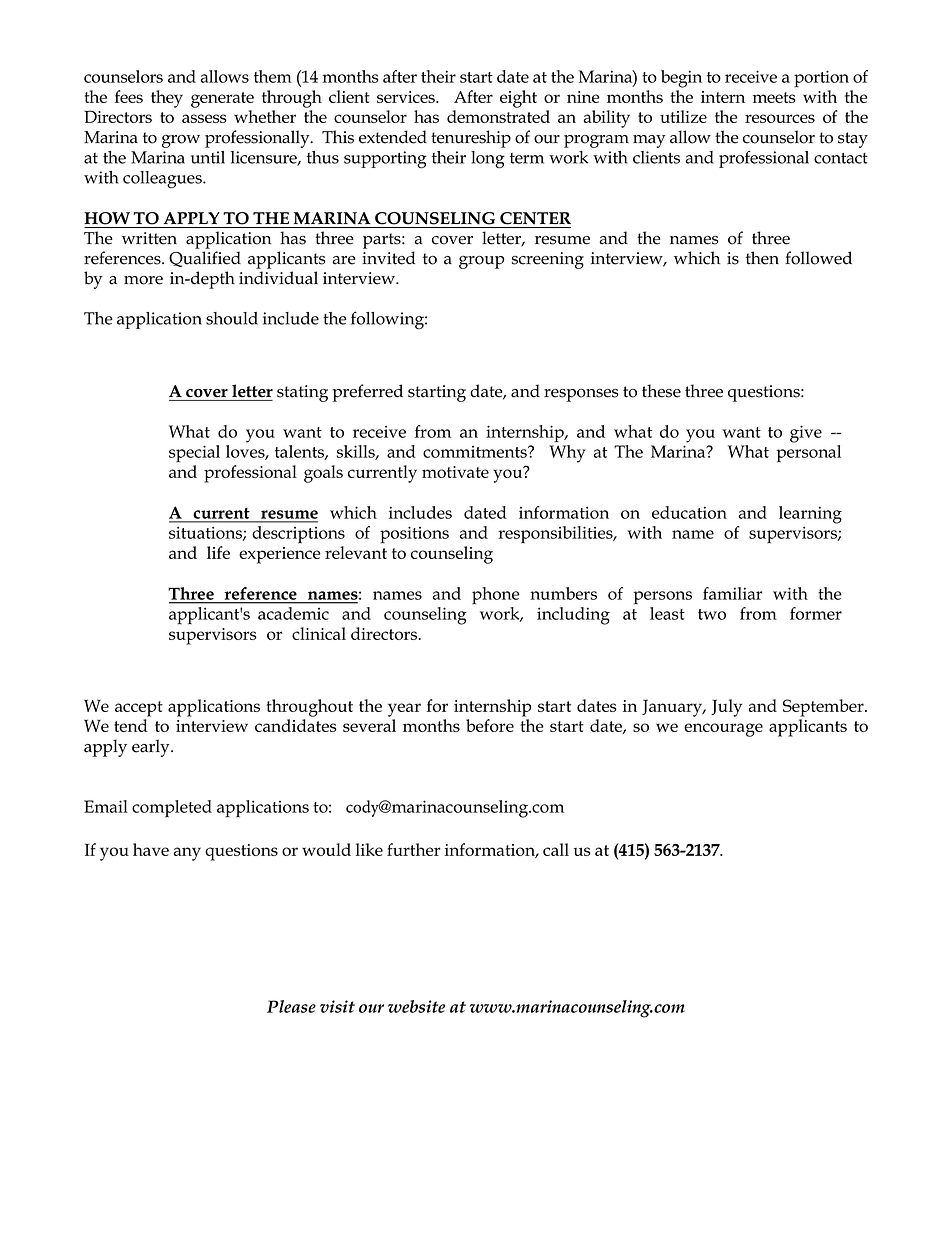 This screenshot has width=952, height=1233. Describe the element at coordinates (726, 708) in the screenshot. I see `July` at that location.
